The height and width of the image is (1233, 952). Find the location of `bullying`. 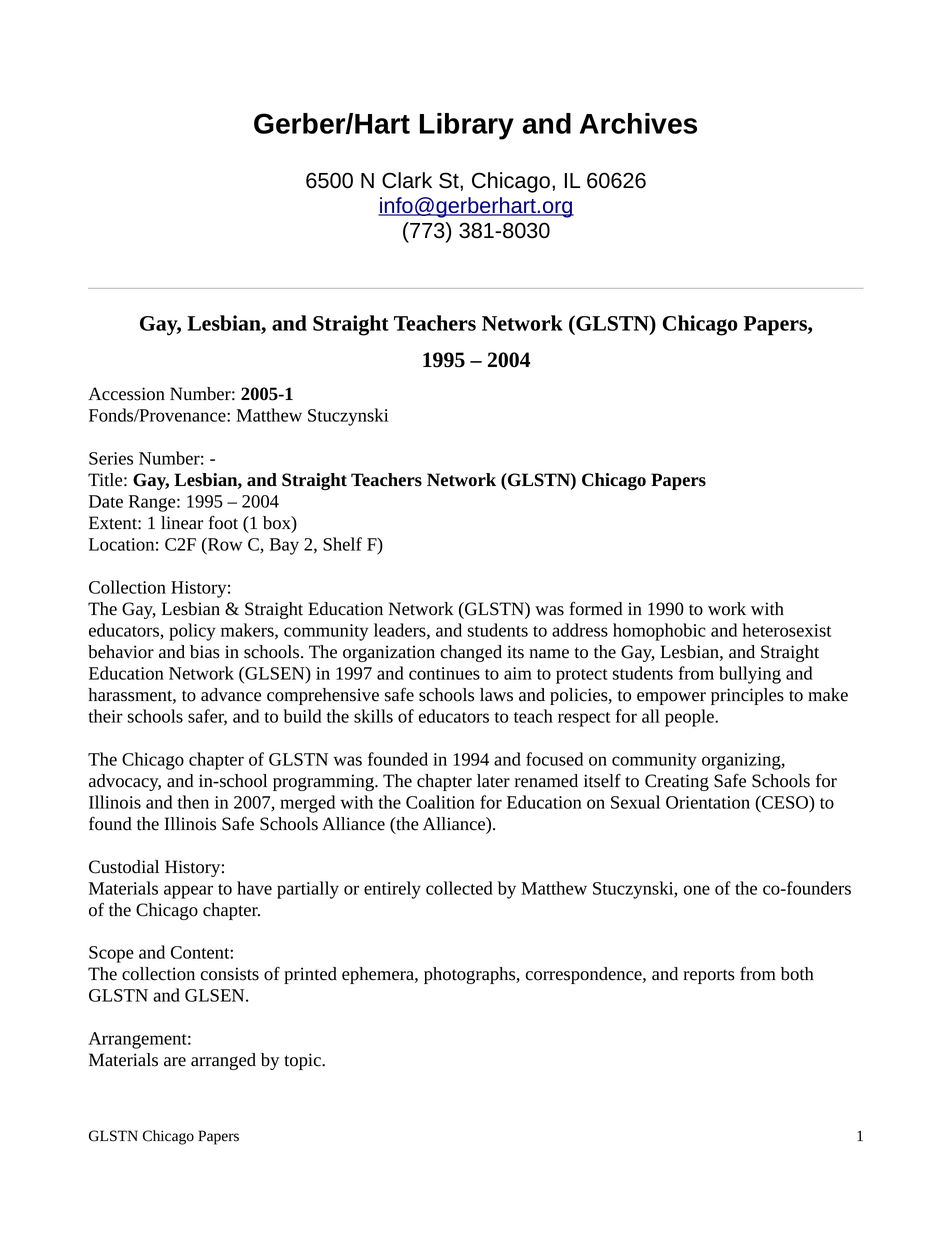

bullying is located at coordinates (750, 675).
